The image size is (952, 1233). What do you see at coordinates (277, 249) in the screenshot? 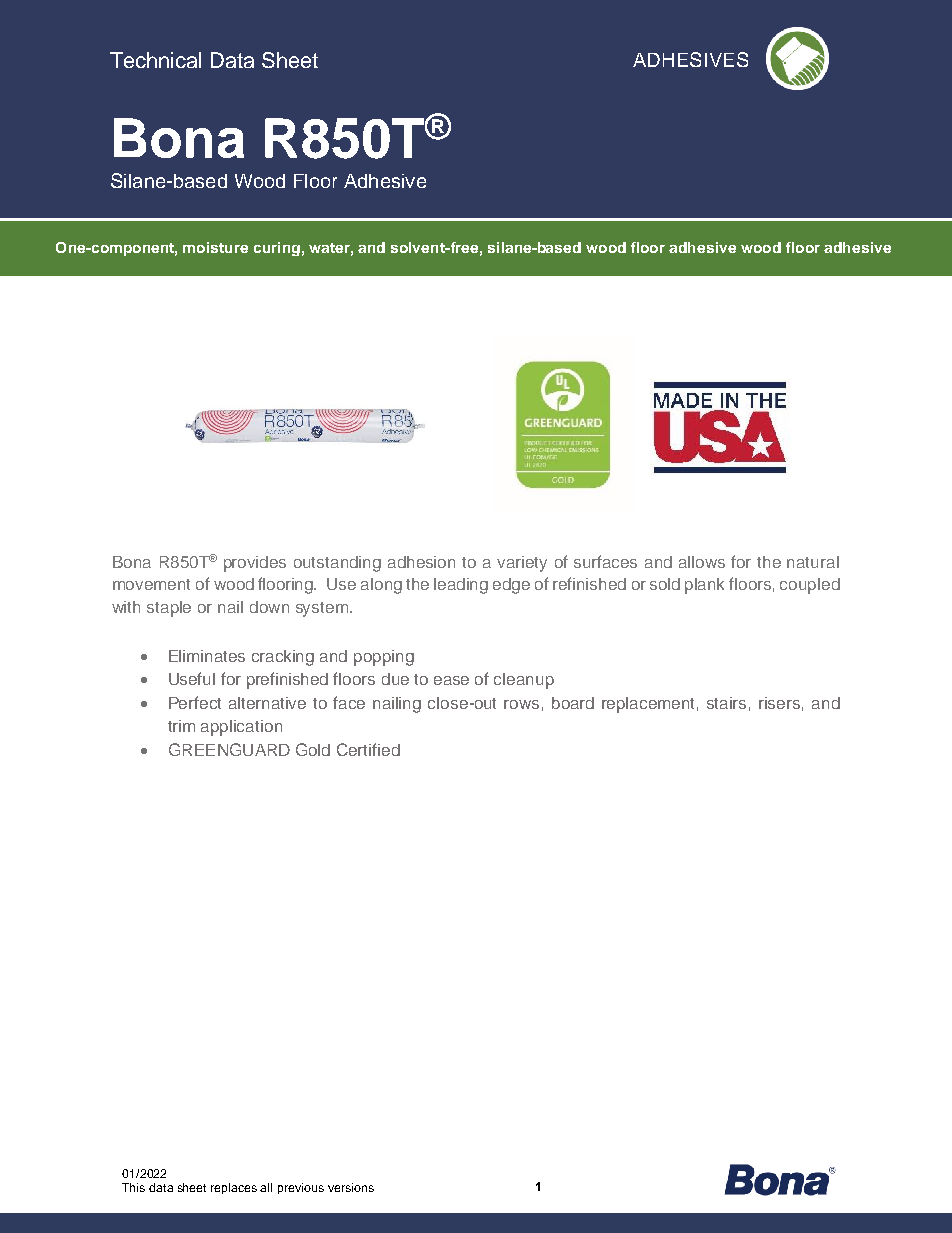
I see `curing` at bounding box center [277, 249].
